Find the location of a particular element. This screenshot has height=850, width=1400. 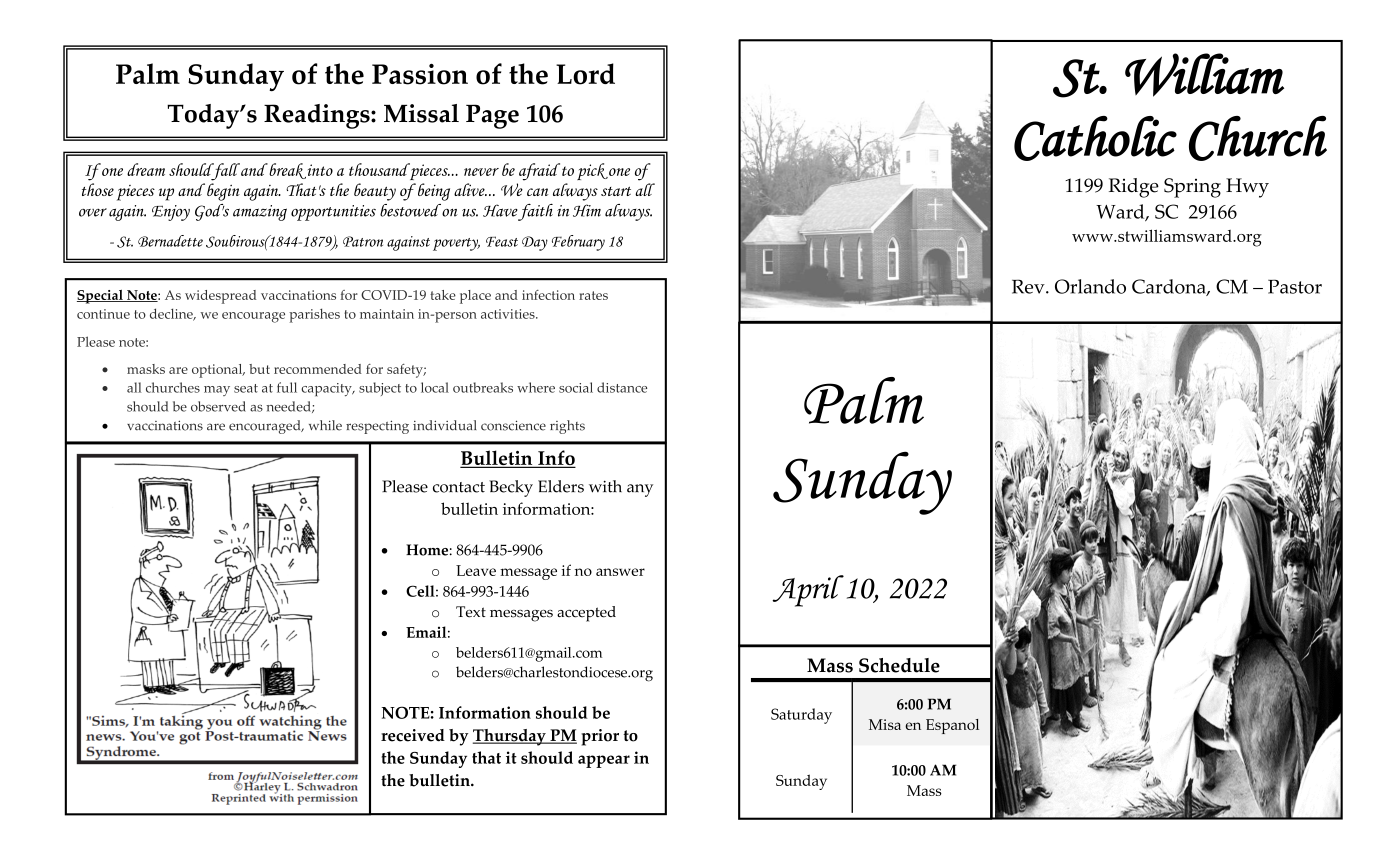

Orlando is located at coordinates (1090, 286).
